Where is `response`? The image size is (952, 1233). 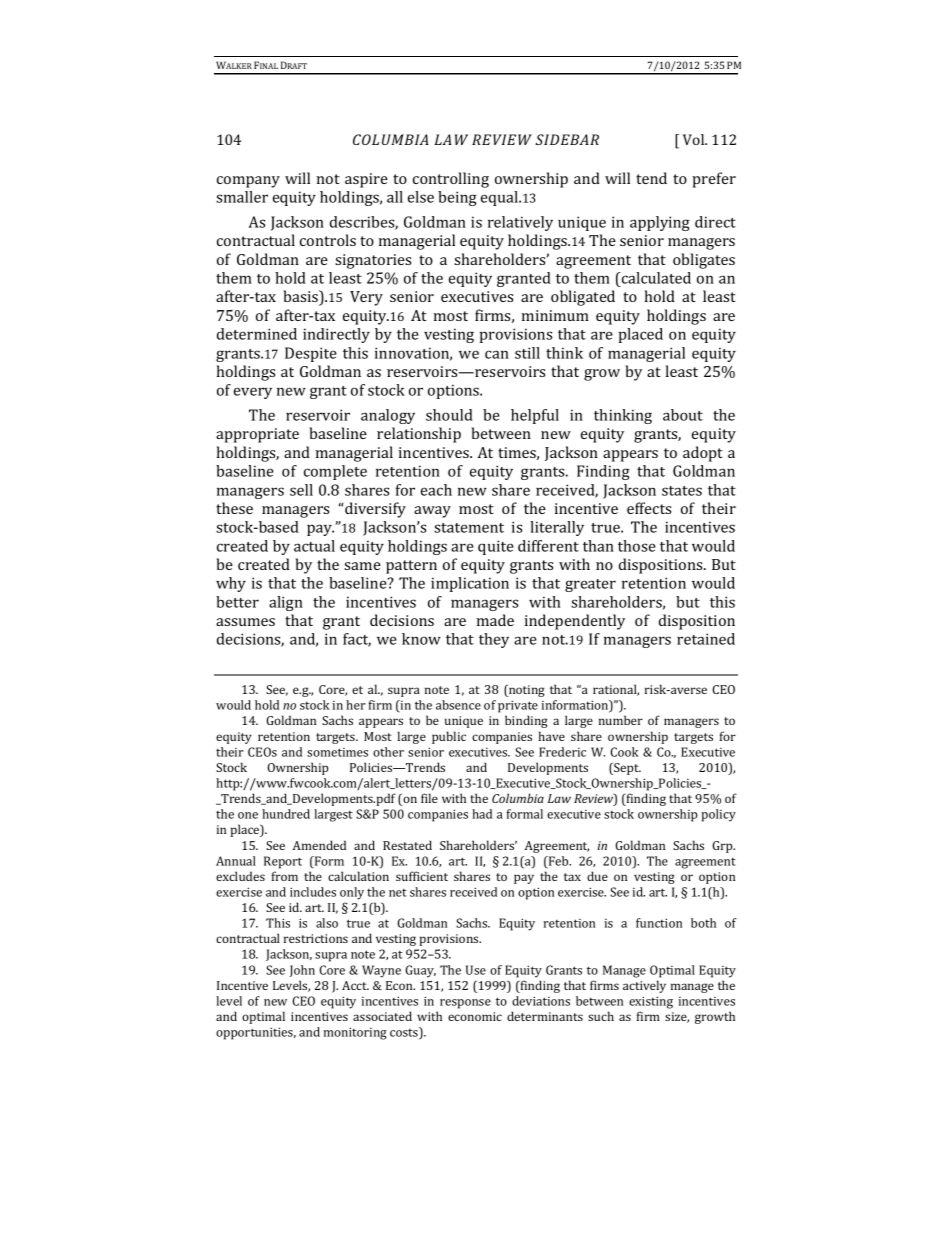 response is located at coordinates (465, 1004).
